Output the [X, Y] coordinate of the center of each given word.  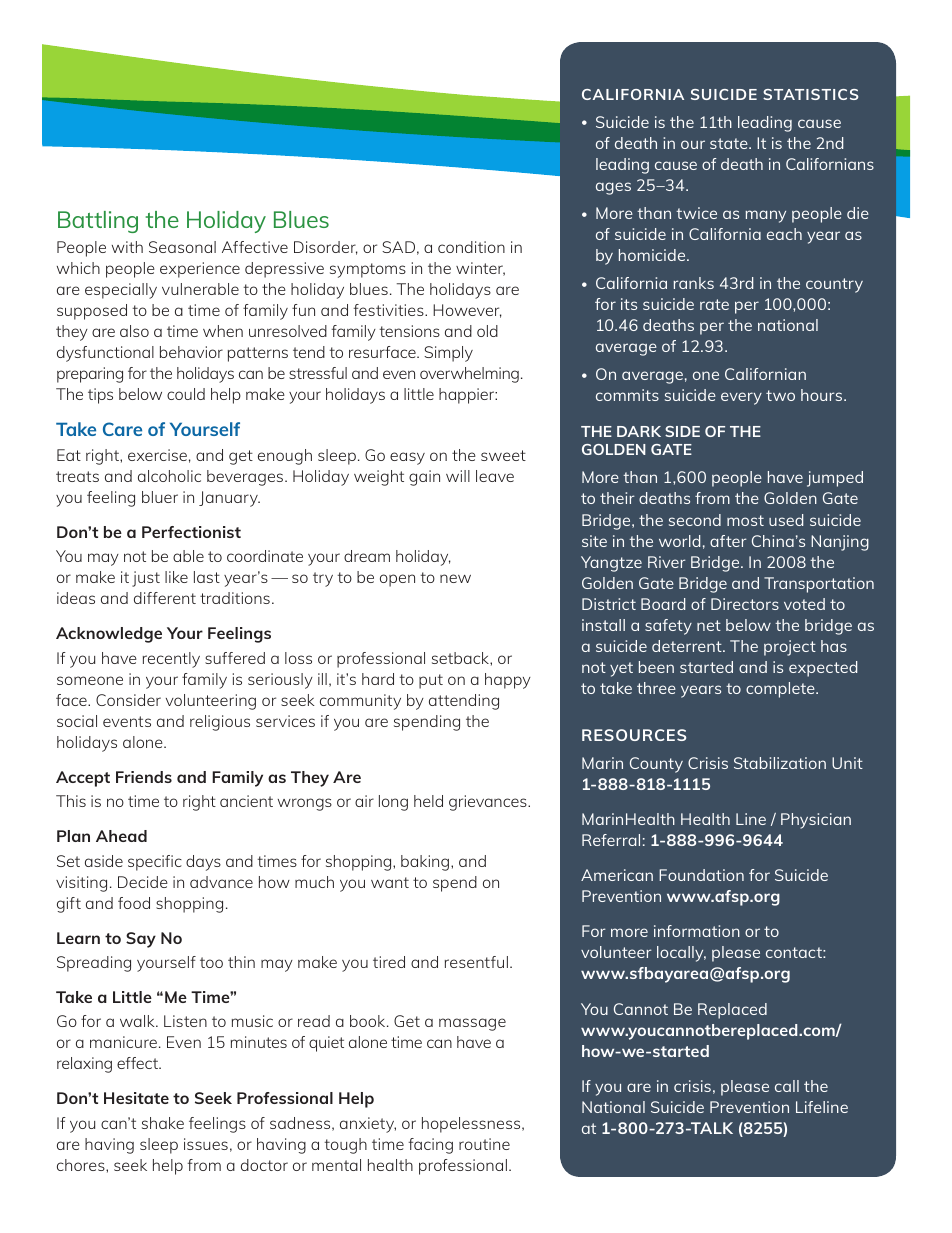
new [455, 578]
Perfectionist [191, 532]
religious [220, 723]
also [134, 331]
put [431, 681]
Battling [98, 222]
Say [141, 940]
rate [714, 304]
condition [471, 247]
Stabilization [780, 763]
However [467, 311]
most [745, 520]
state [730, 143]
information [697, 931]
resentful [476, 962]
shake [163, 1123]
